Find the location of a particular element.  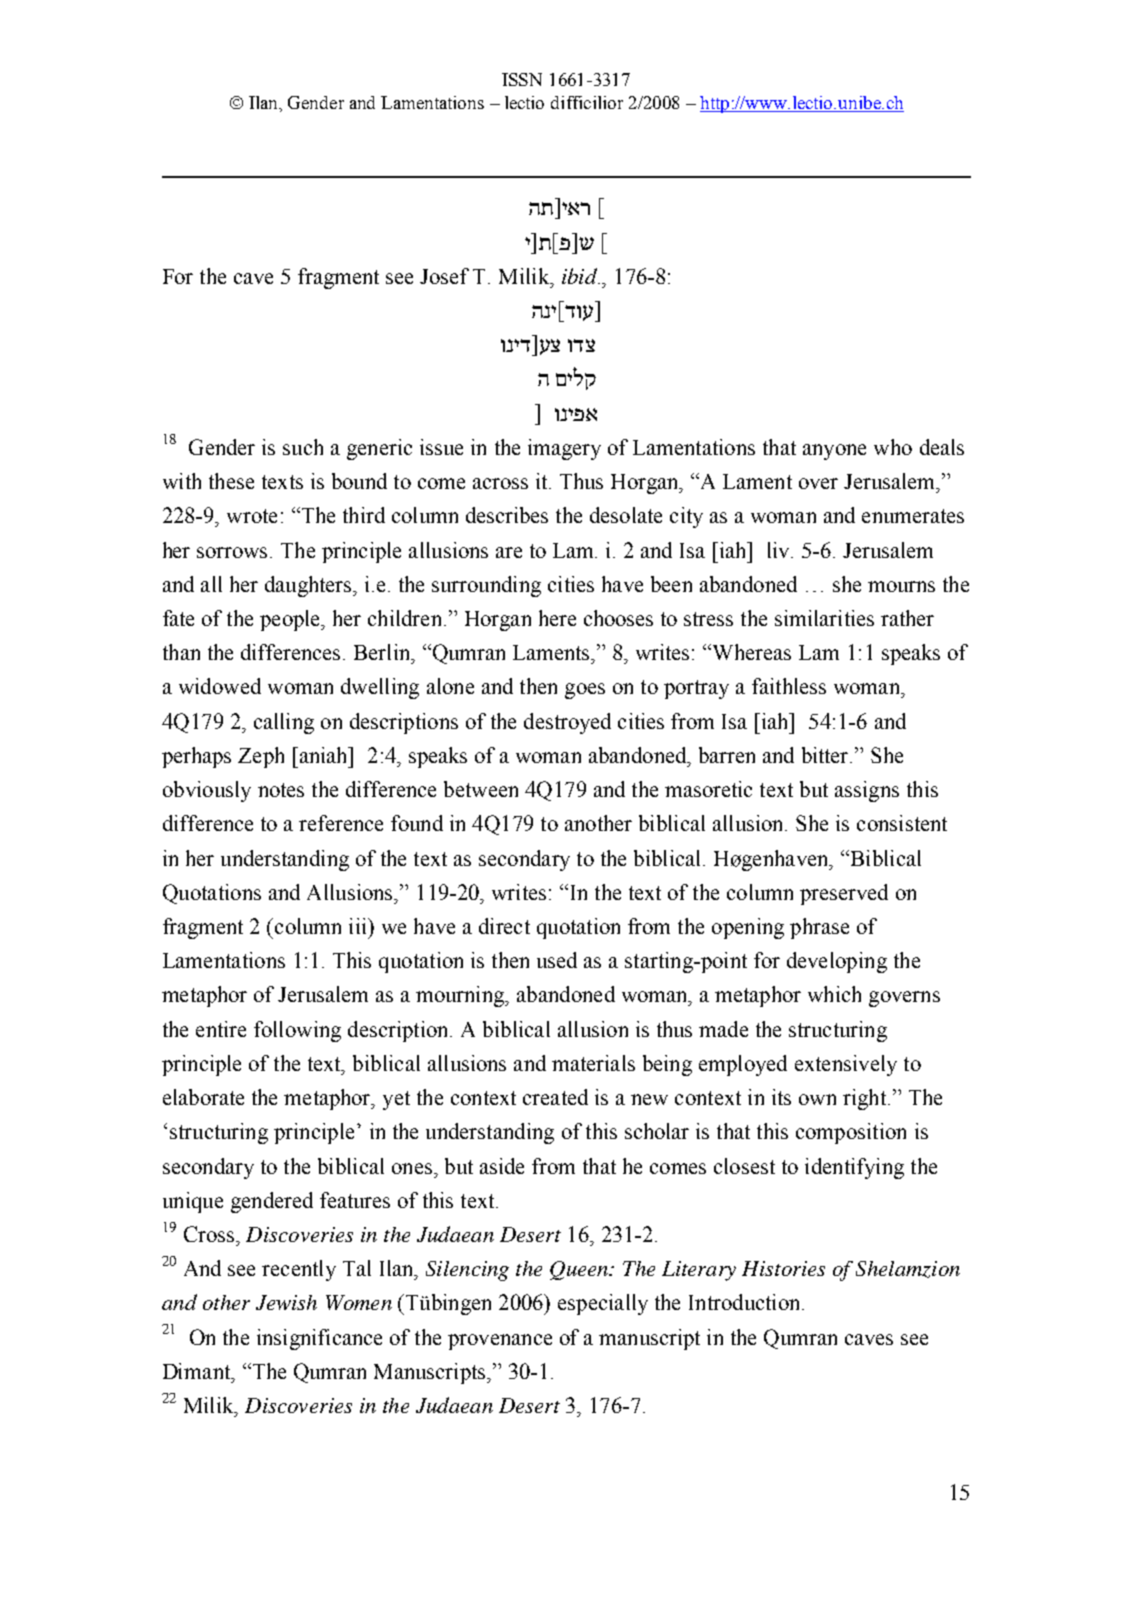

bitter is located at coordinates (826, 755).
